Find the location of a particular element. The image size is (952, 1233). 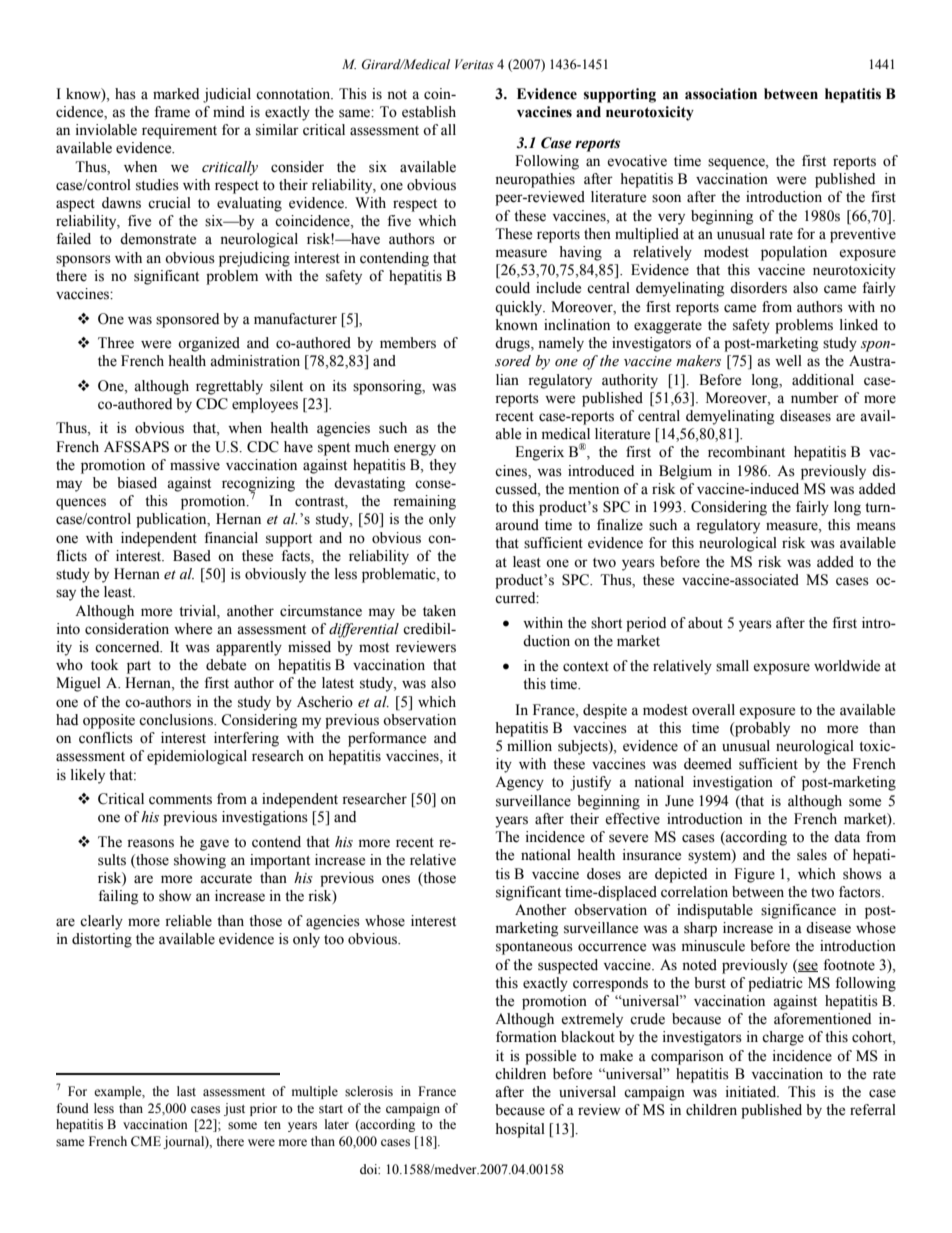

massive is located at coordinates (195, 465).
